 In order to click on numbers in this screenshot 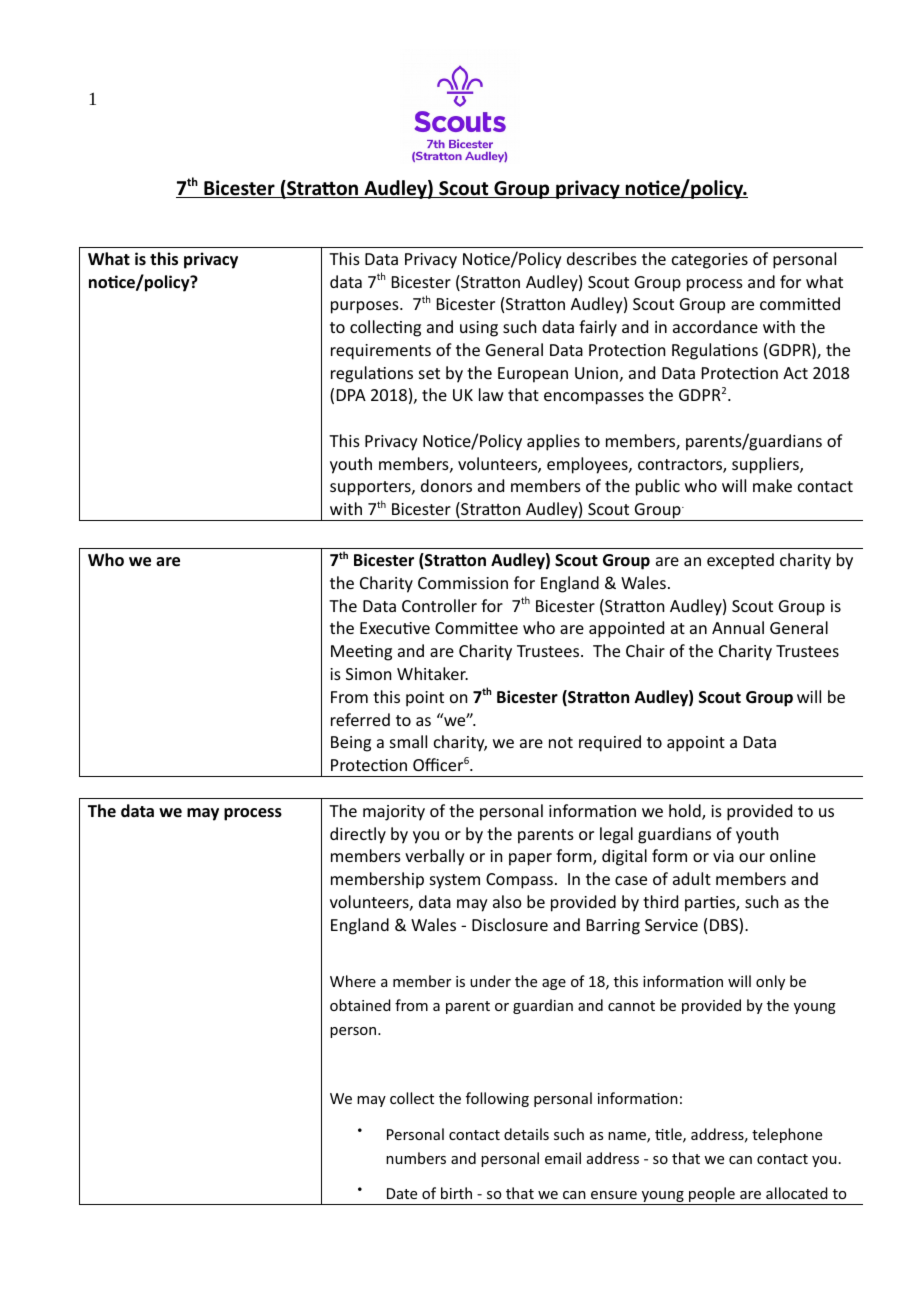, I will do `click(416, 1158)`.
